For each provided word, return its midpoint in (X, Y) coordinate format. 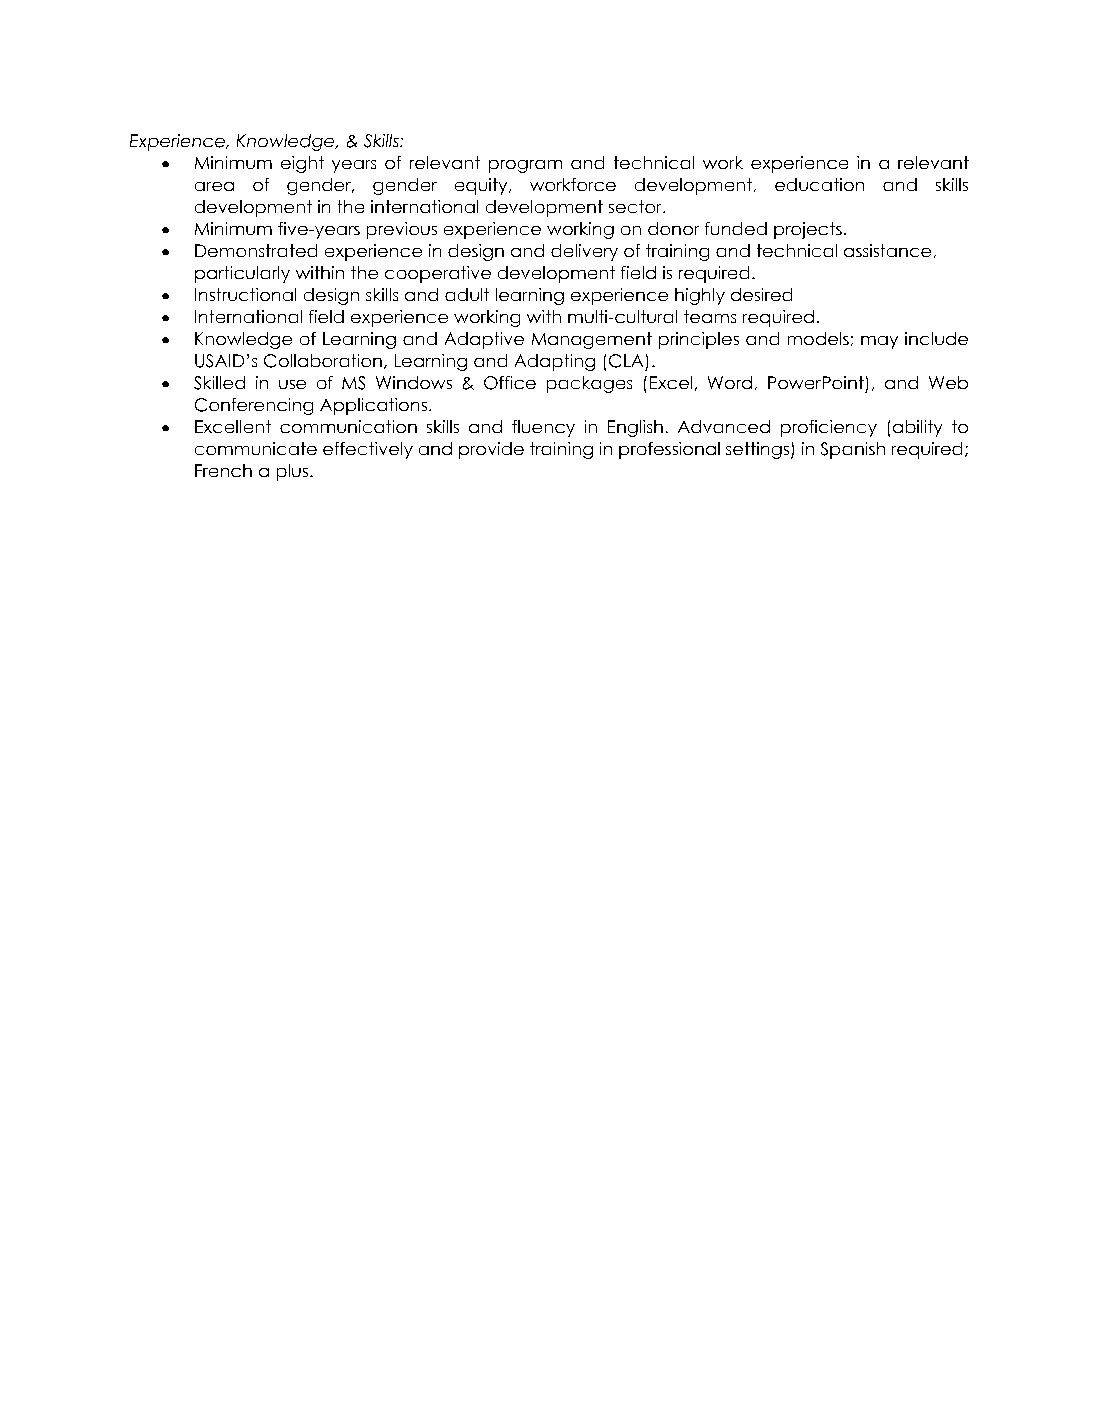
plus (292, 472)
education (819, 184)
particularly (242, 274)
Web (948, 382)
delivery (584, 252)
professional (669, 450)
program (525, 166)
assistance (887, 250)
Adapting (555, 362)
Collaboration (323, 361)
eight (302, 164)
